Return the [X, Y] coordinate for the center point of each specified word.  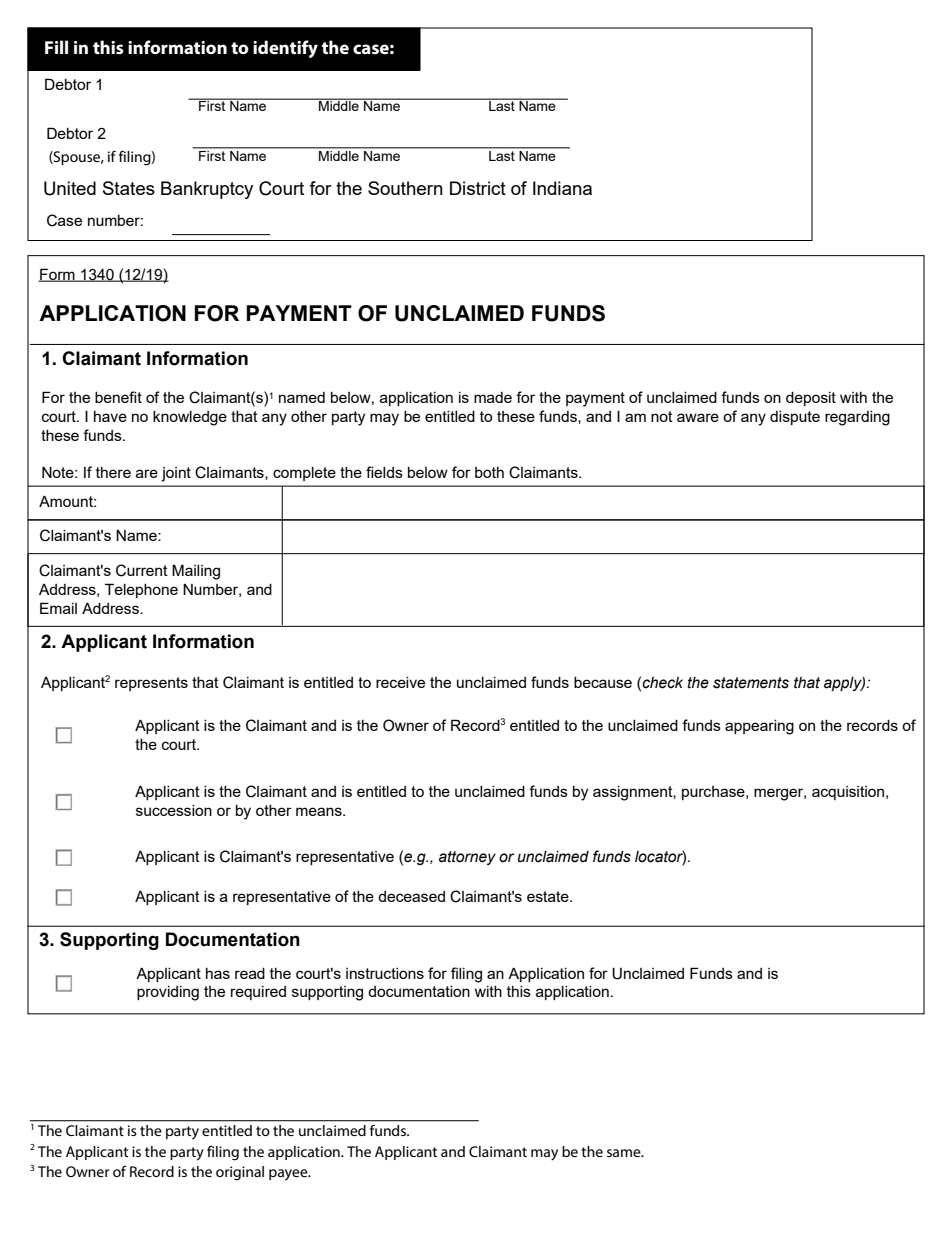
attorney [467, 858]
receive [400, 682]
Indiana [562, 188]
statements [751, 683]
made [493, 397]
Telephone [141, 590]
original [240, 1173]
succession [174, 810]
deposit [811, 399]
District [478, 188]
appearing [759, 727]
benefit [118, 397]
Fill [56, 47]
